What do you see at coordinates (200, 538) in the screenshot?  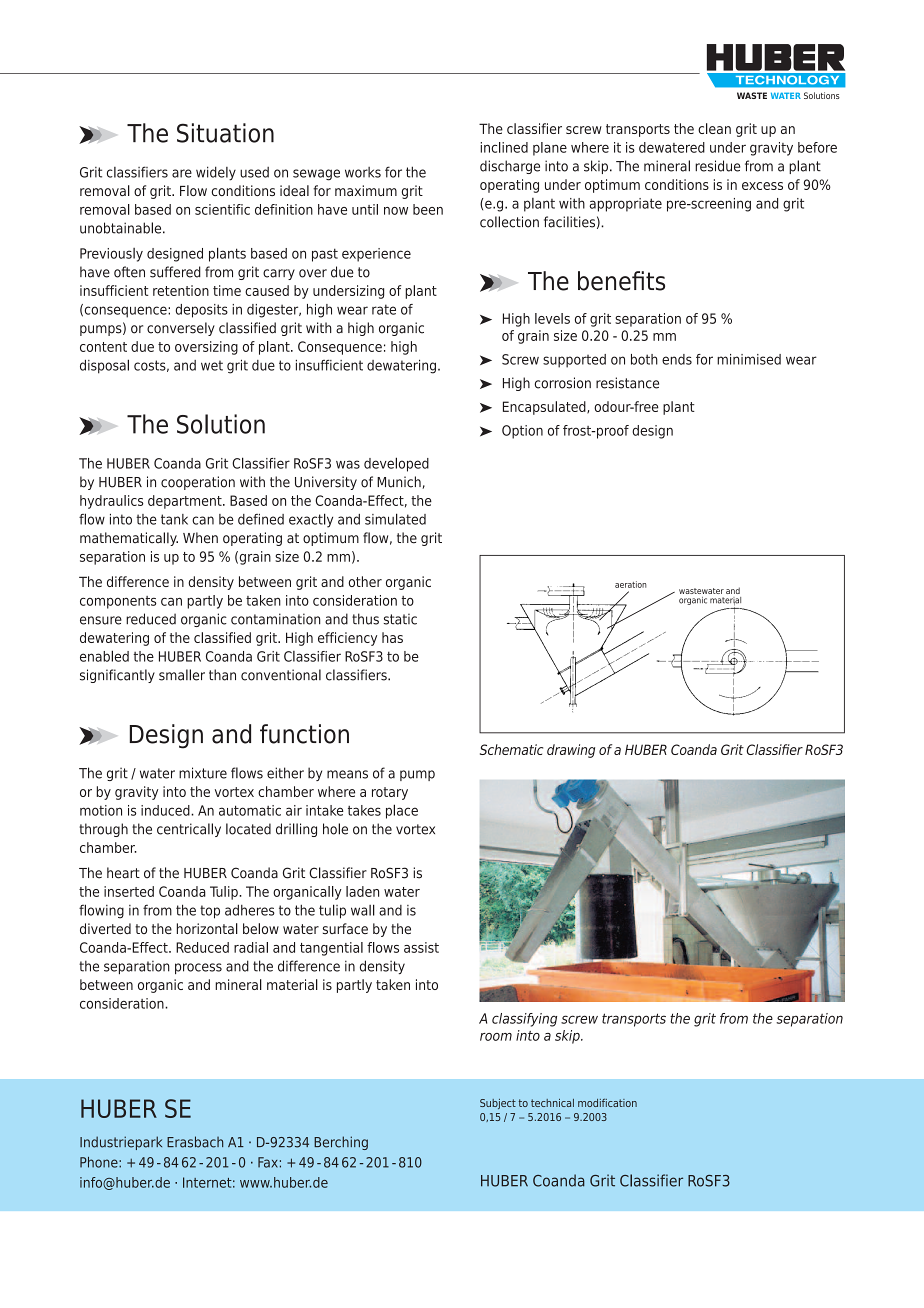 I see `When` at bounding box center [200, 538].
